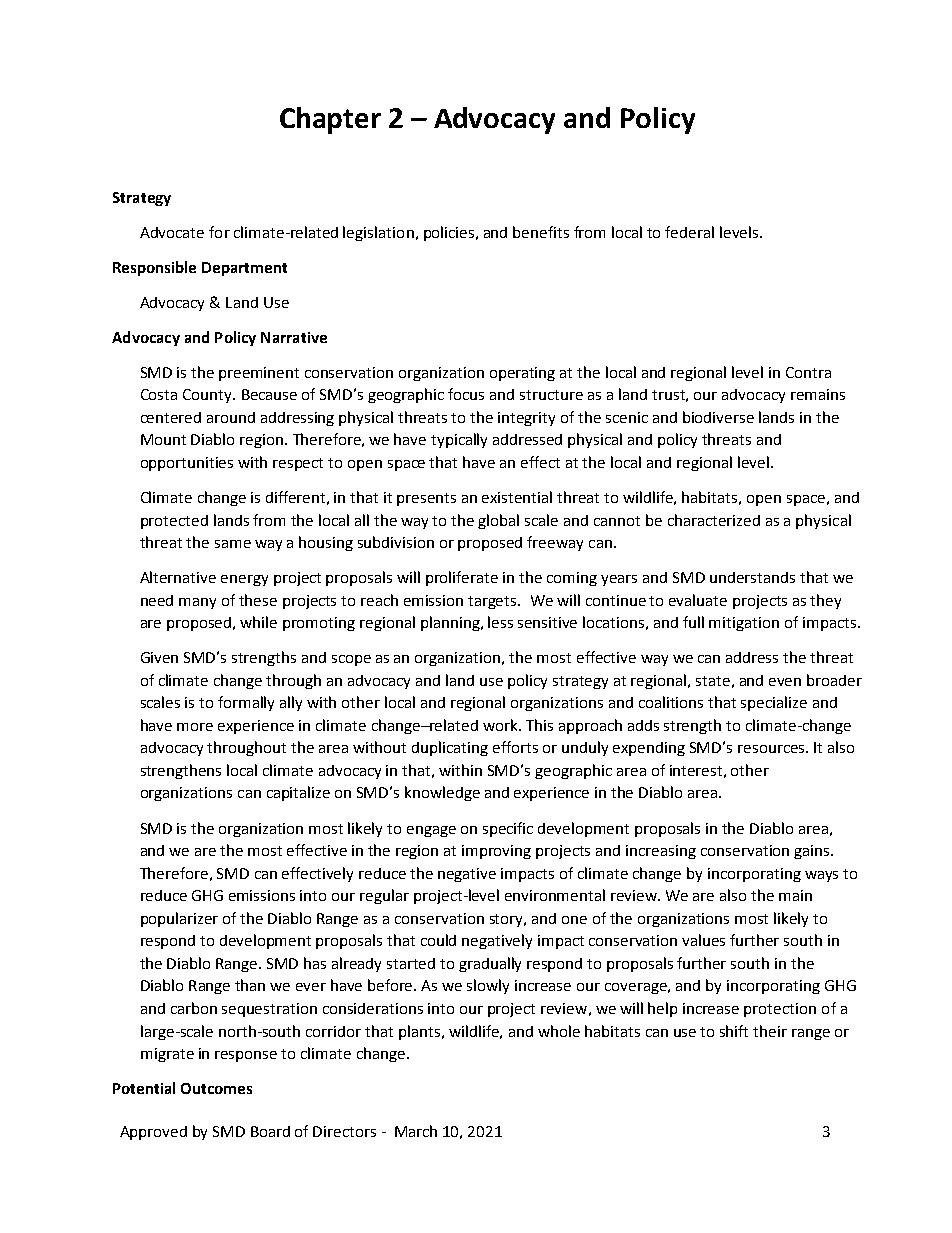 The width and height of the image is (952, 1233). Describe the element at coordinates (216, 1088) in the image. I see `Outcomes` at that location.
